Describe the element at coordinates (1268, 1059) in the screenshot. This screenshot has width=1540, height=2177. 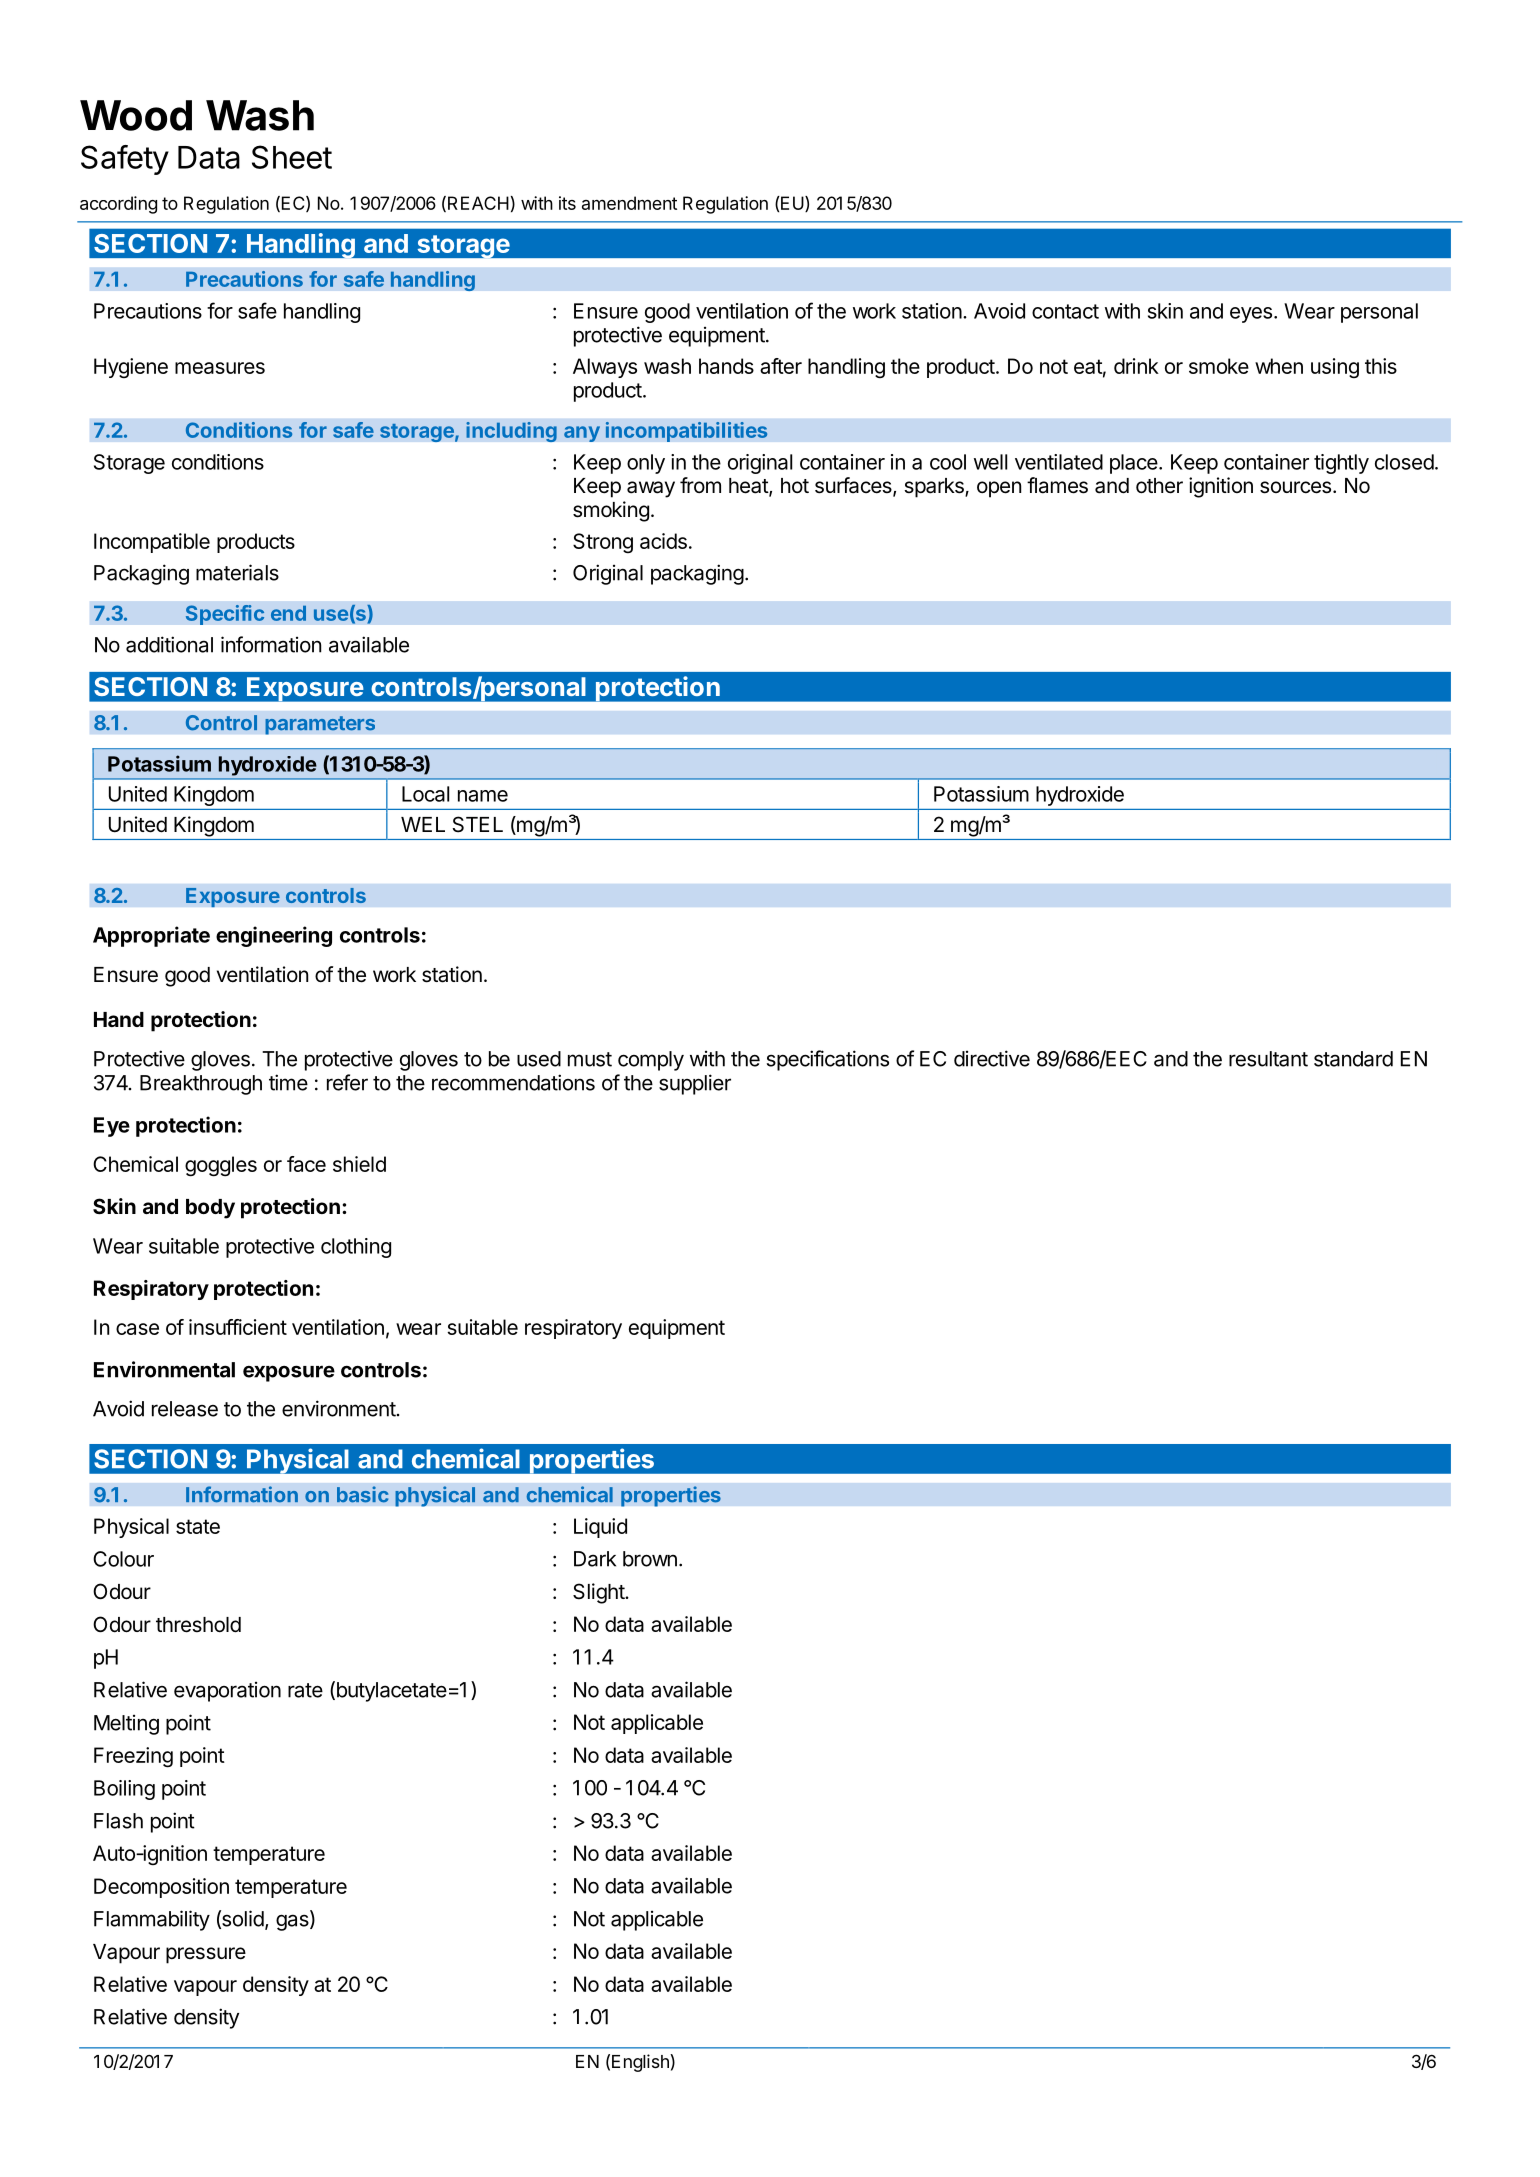
I see `resultant` at that location.
